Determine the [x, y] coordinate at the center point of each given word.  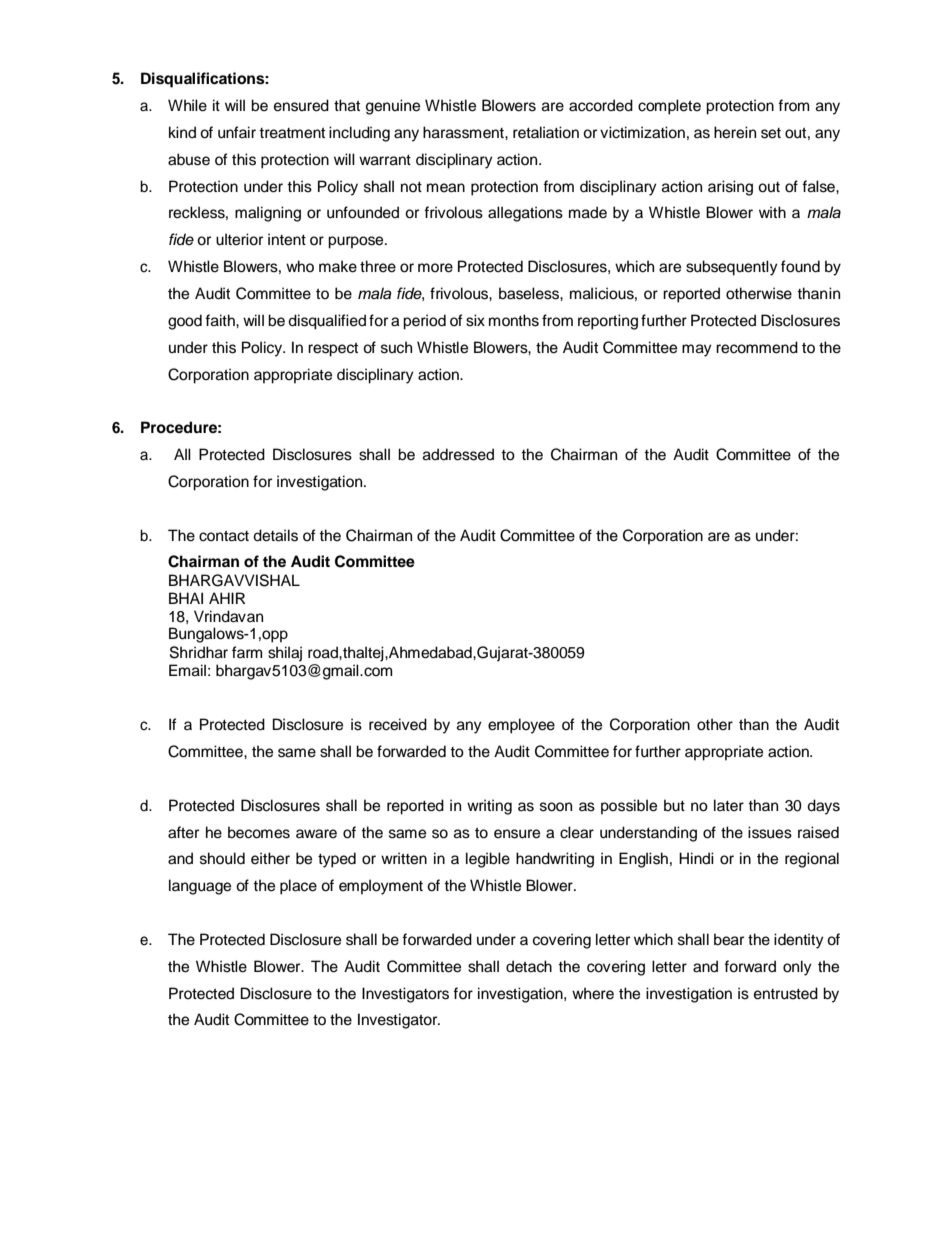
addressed [458, 454]
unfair [237, 132]
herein [735, 132]
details [275, 535]
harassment [464, 132]
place [298, 887]
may [697, 350]
